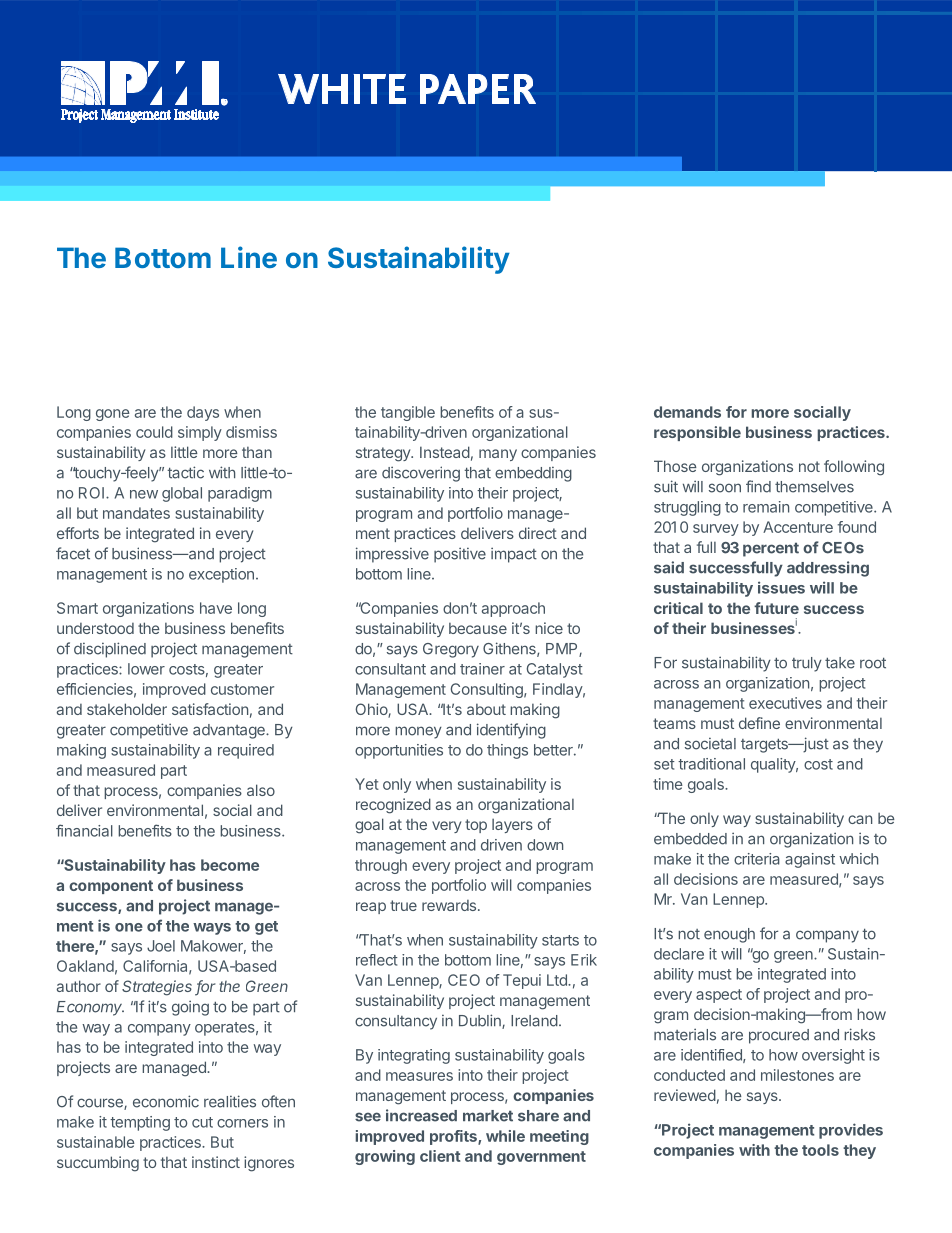  I want to click on tempting, so click(140, 1123).
